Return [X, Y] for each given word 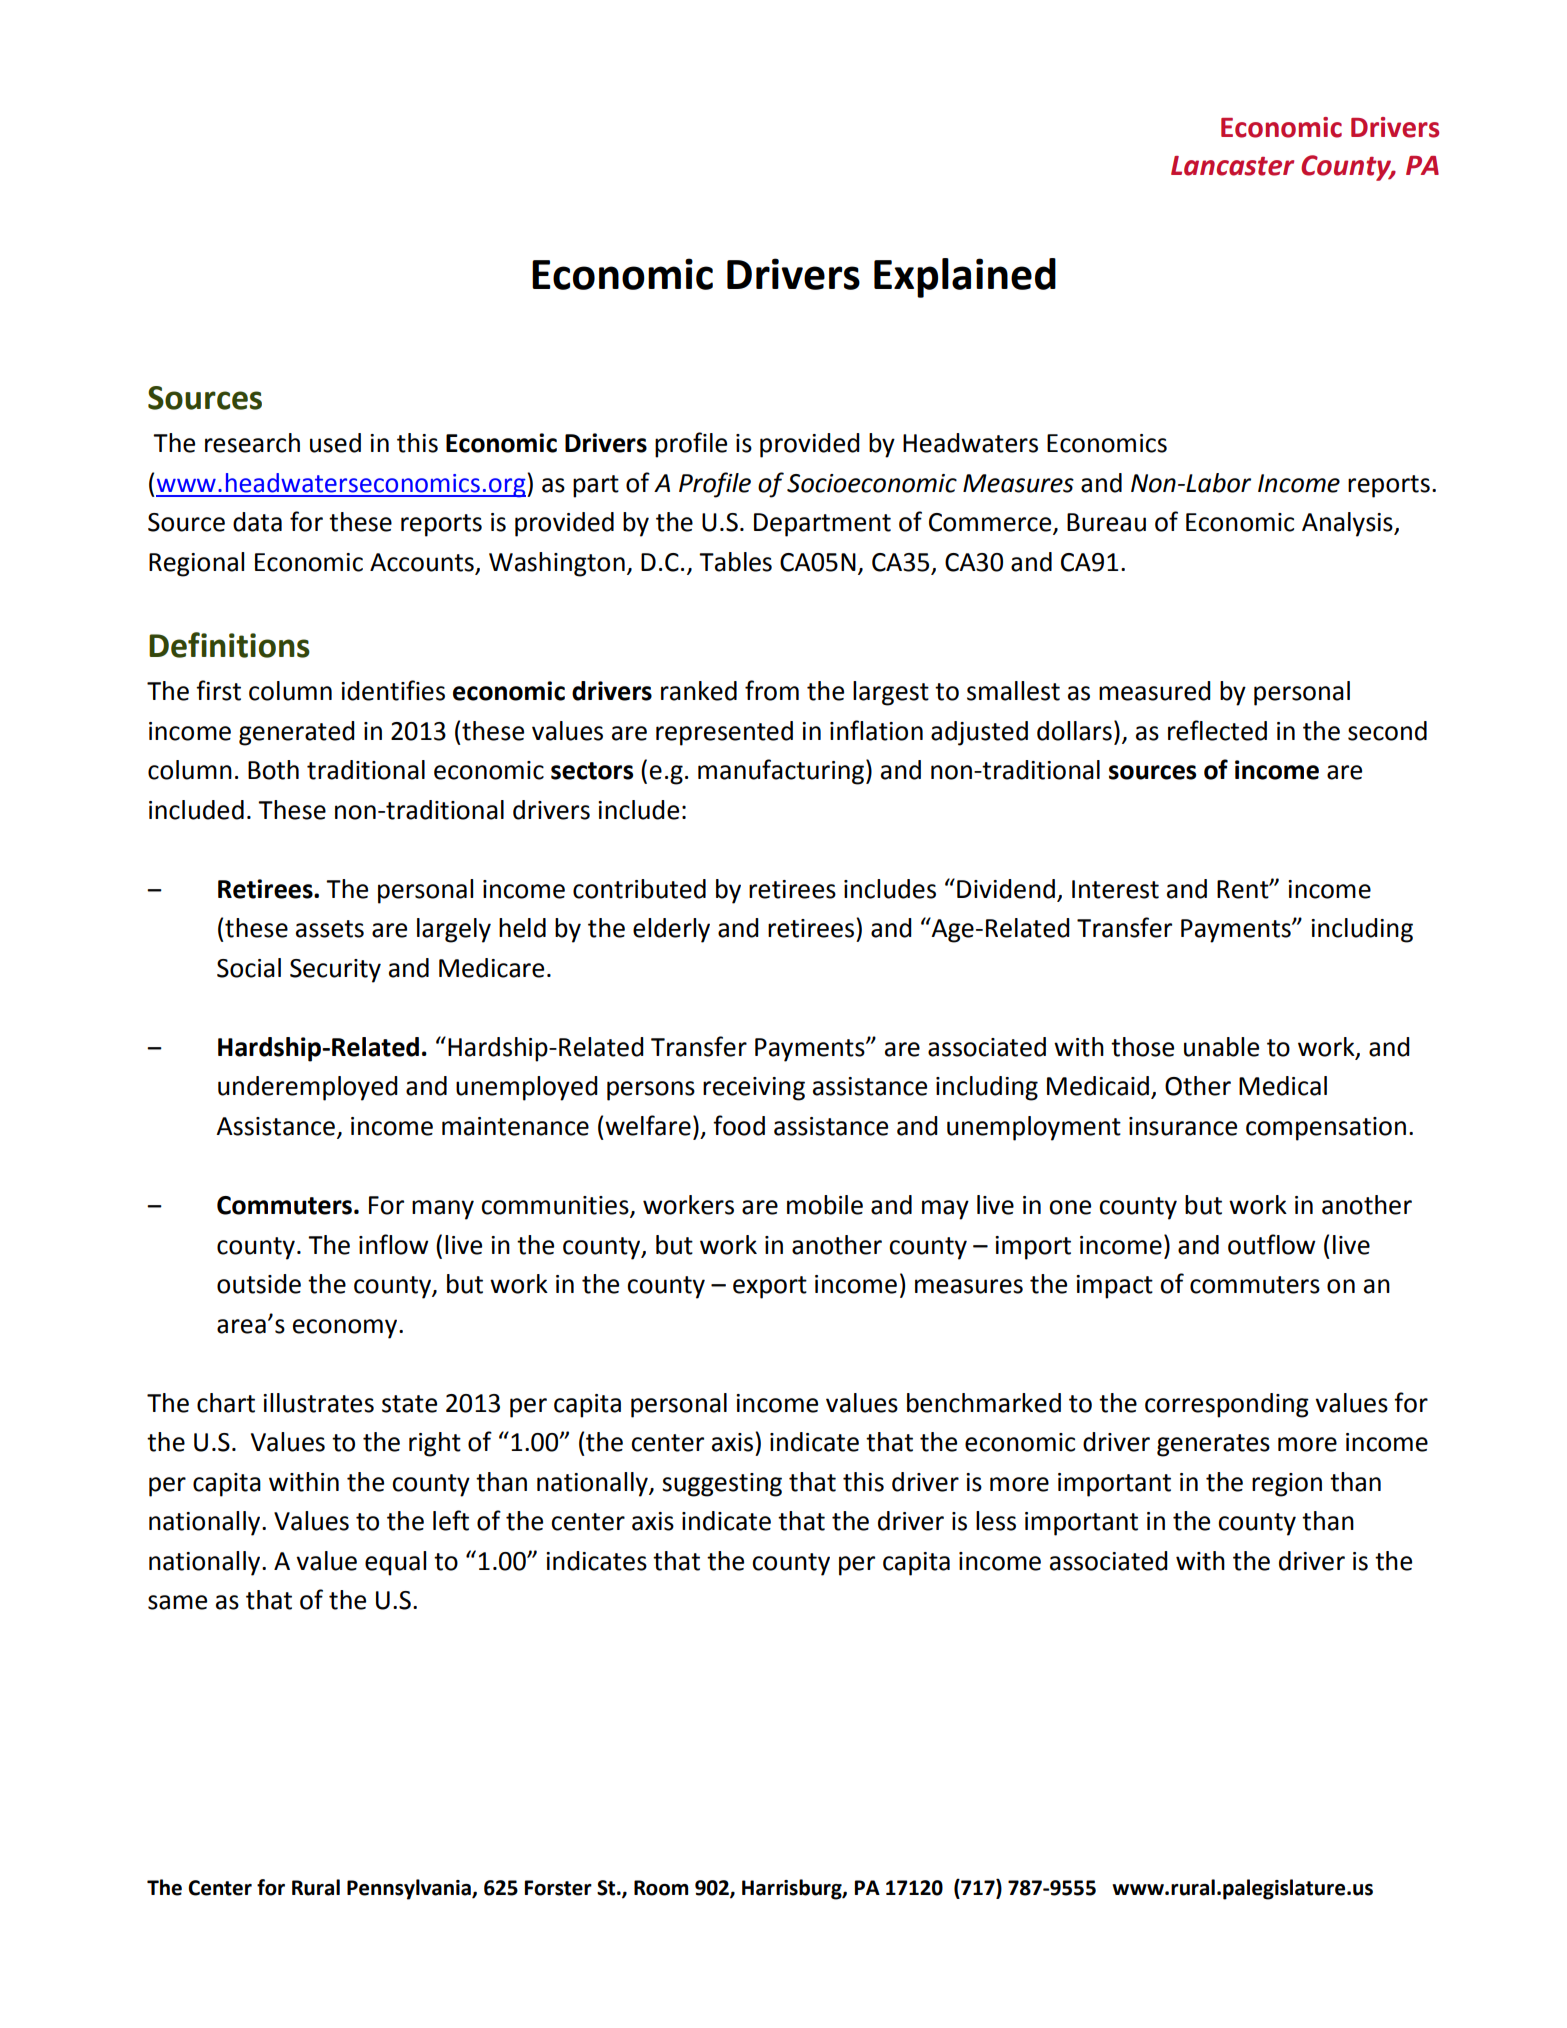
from [772, 690]
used [335, 443]
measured [1155, 691]
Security [335, 971]
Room [661, 1888]
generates [1213, 1445]
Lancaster [1232, 166]
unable [1221, 1047]
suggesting [722, 1485]
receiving [754, 1089]
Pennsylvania [410, 1889]
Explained [965, 278]
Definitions [229, 645]
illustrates [318, 1403]
